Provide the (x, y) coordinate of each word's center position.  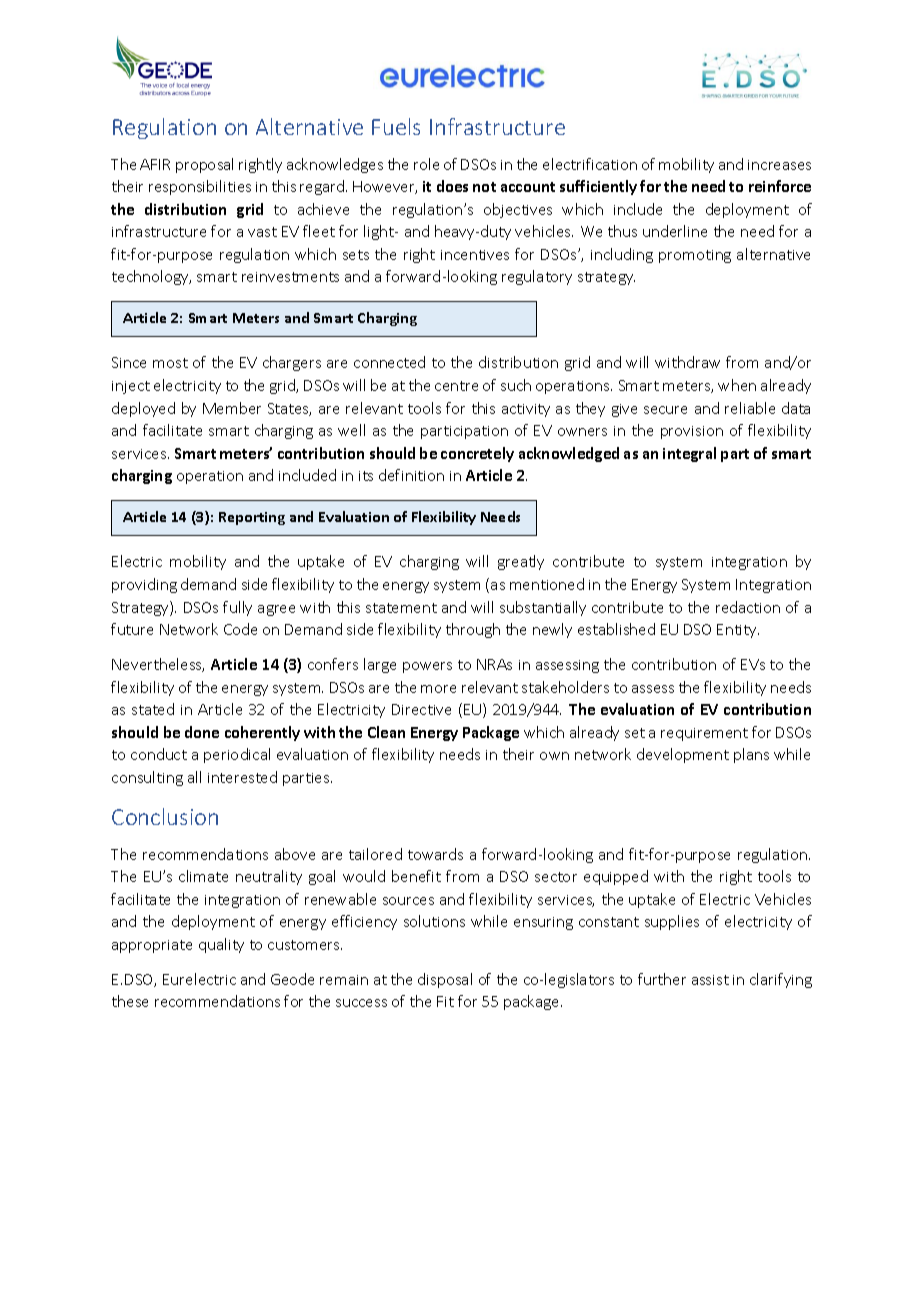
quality (221, 945)
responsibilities (200, 187)
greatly (521, 562)
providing (144, 585)
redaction (748, 607)
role (426, 164)
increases (779, 165)
